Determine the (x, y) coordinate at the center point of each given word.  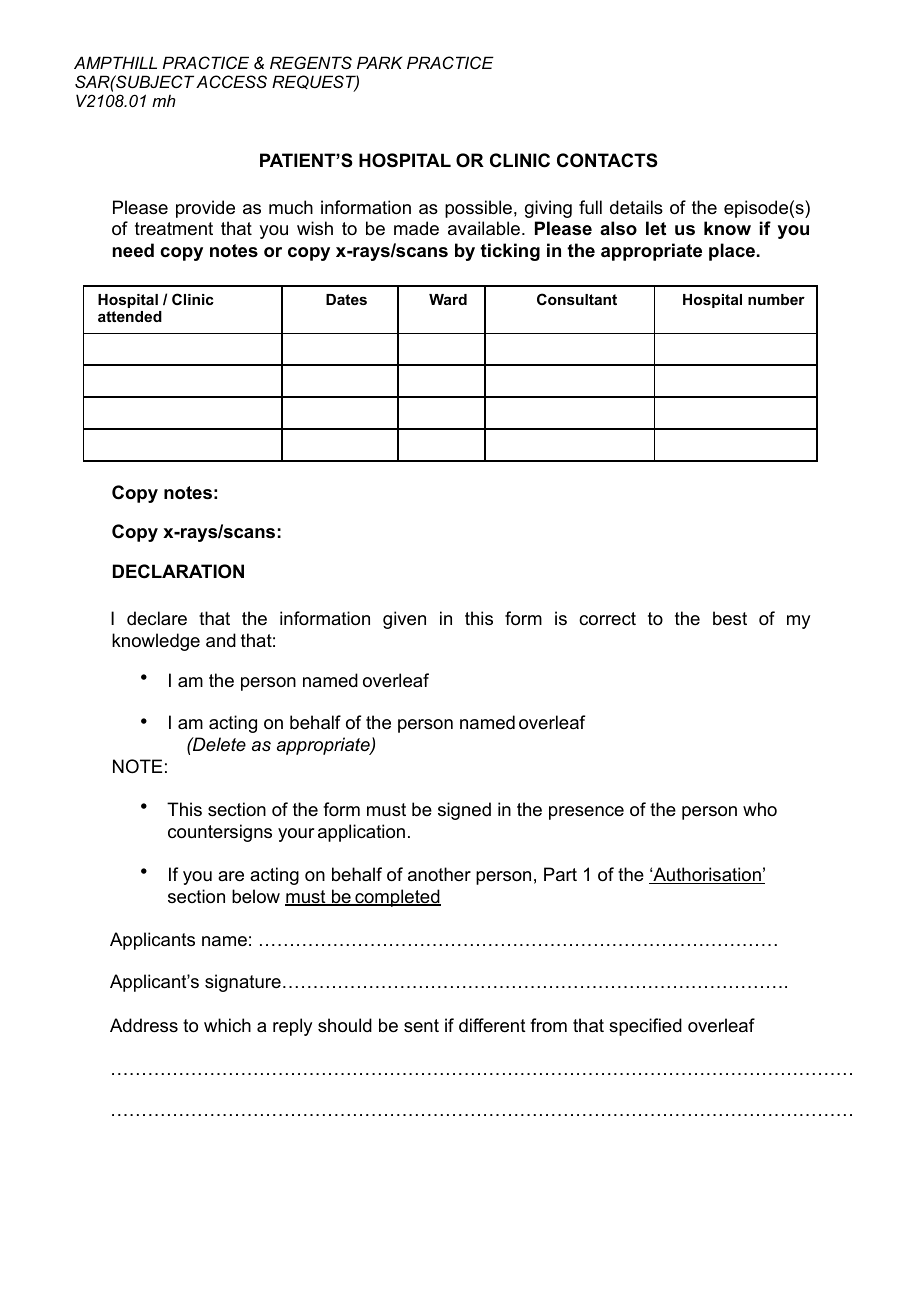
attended (130, 316)
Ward (448, 299)
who (760, 809)
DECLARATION (178, 571)
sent (421, 1026)
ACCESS (231, 81)
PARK (379, 62)
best (730, 618)
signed (464, 811)
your (296, 835)
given (404, 620)
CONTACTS (607, 160)
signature (243, 983)
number (776, 299)
